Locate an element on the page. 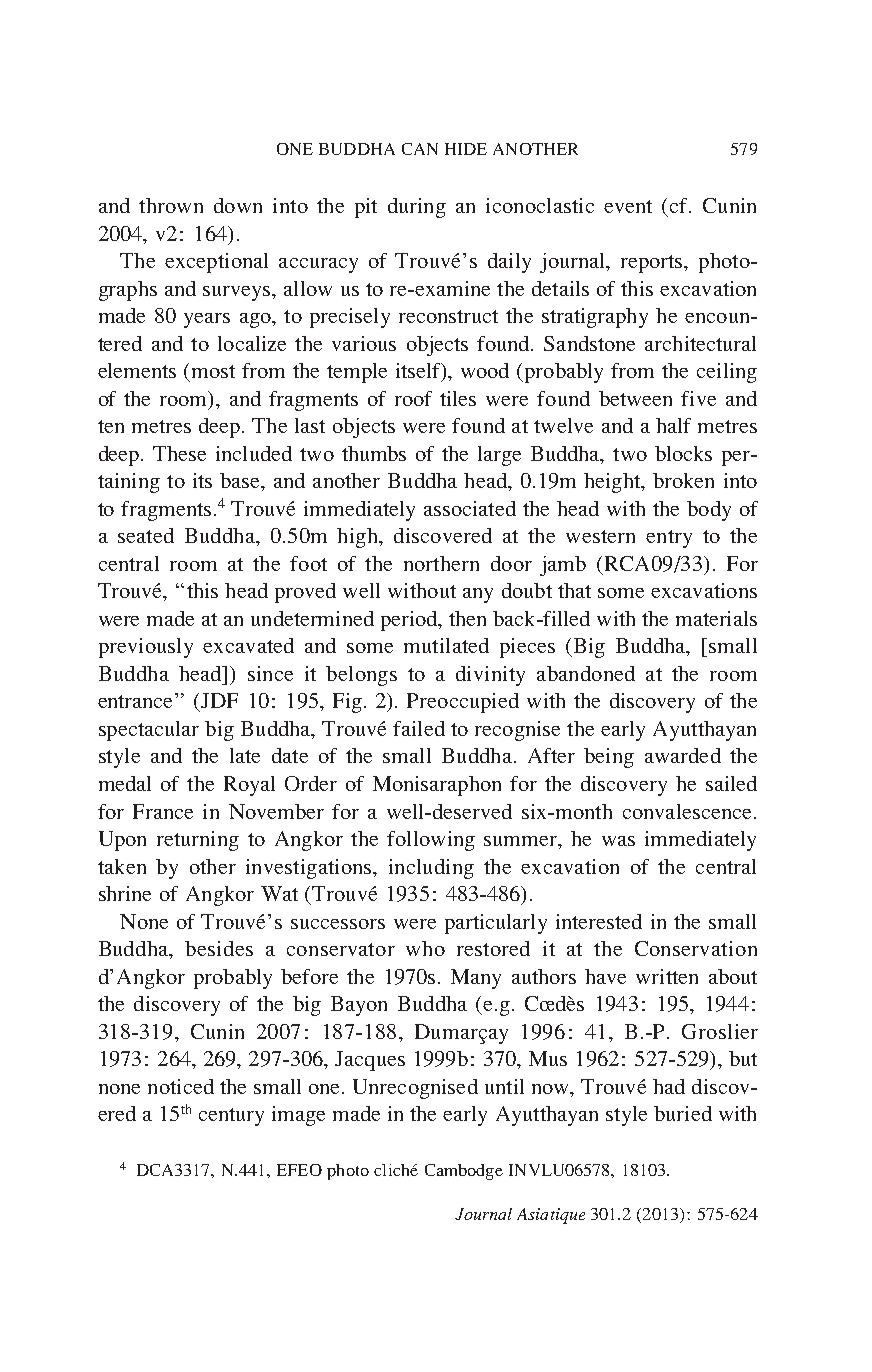  thrown is located at coordinates (171, 205).
